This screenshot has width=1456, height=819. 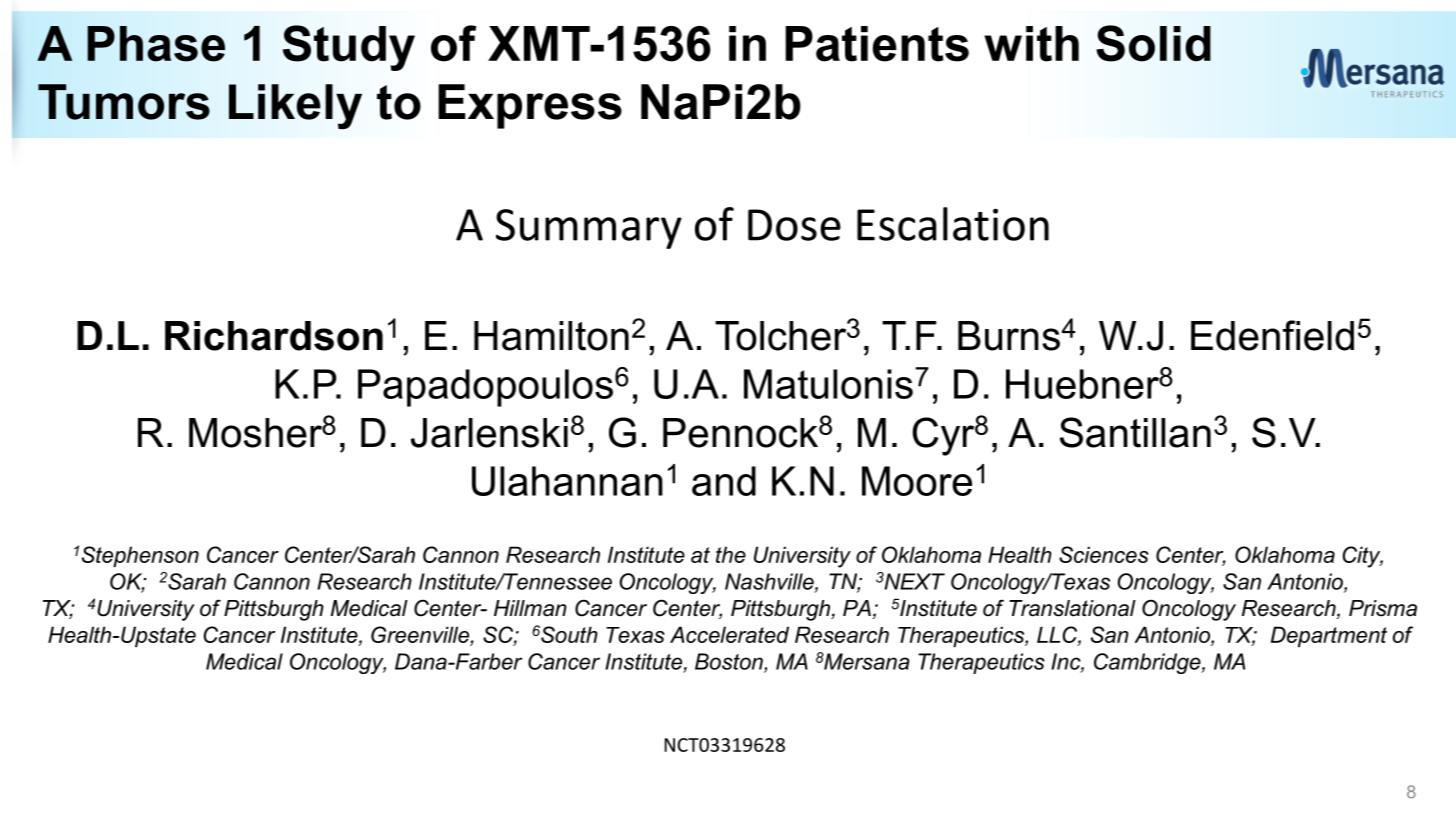 What do you see at coordinates (349, 48) in the screenshot?
I see `Study` at bounding box center [349, 48].
